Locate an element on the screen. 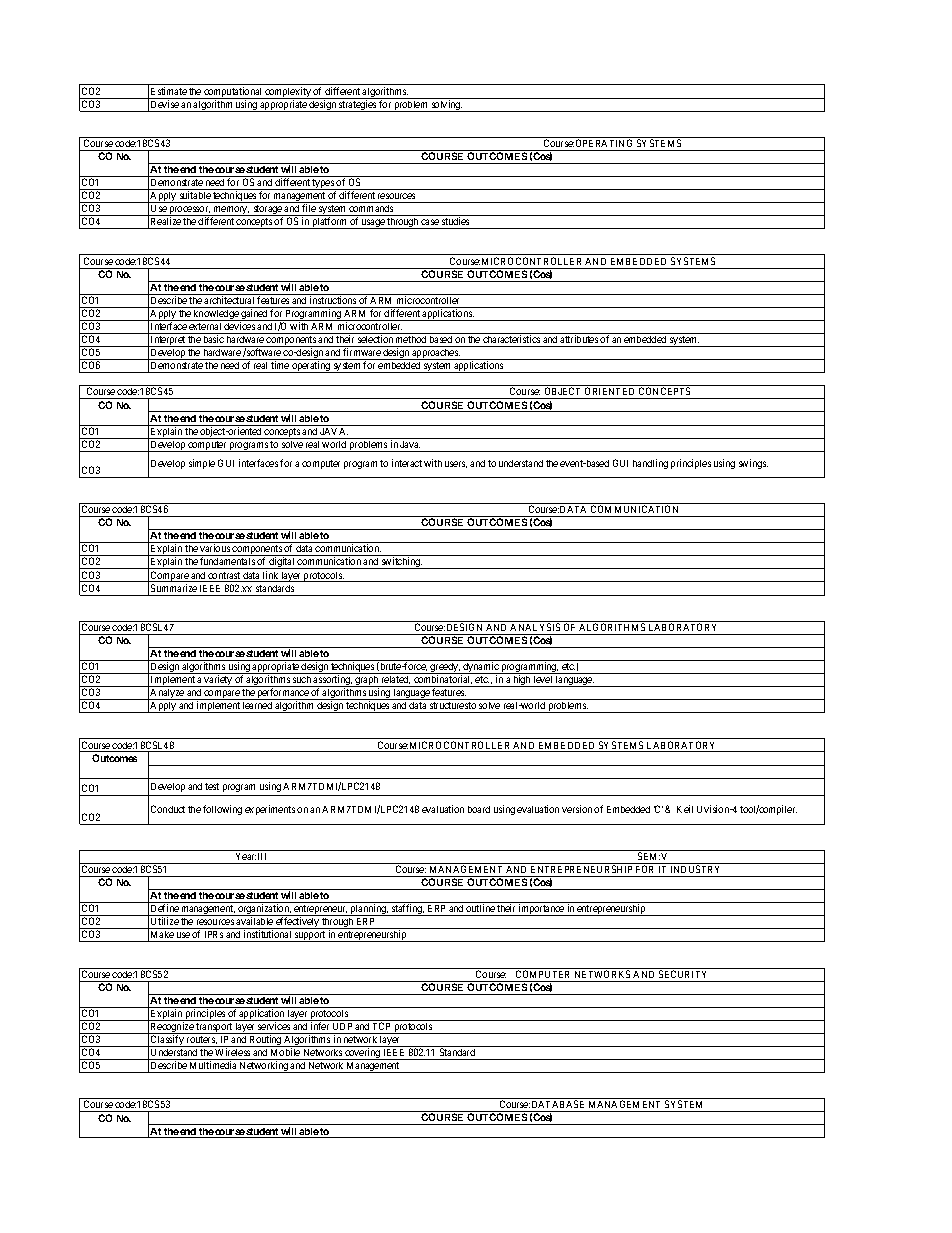  staffing is located at coordinates (407, 910).
